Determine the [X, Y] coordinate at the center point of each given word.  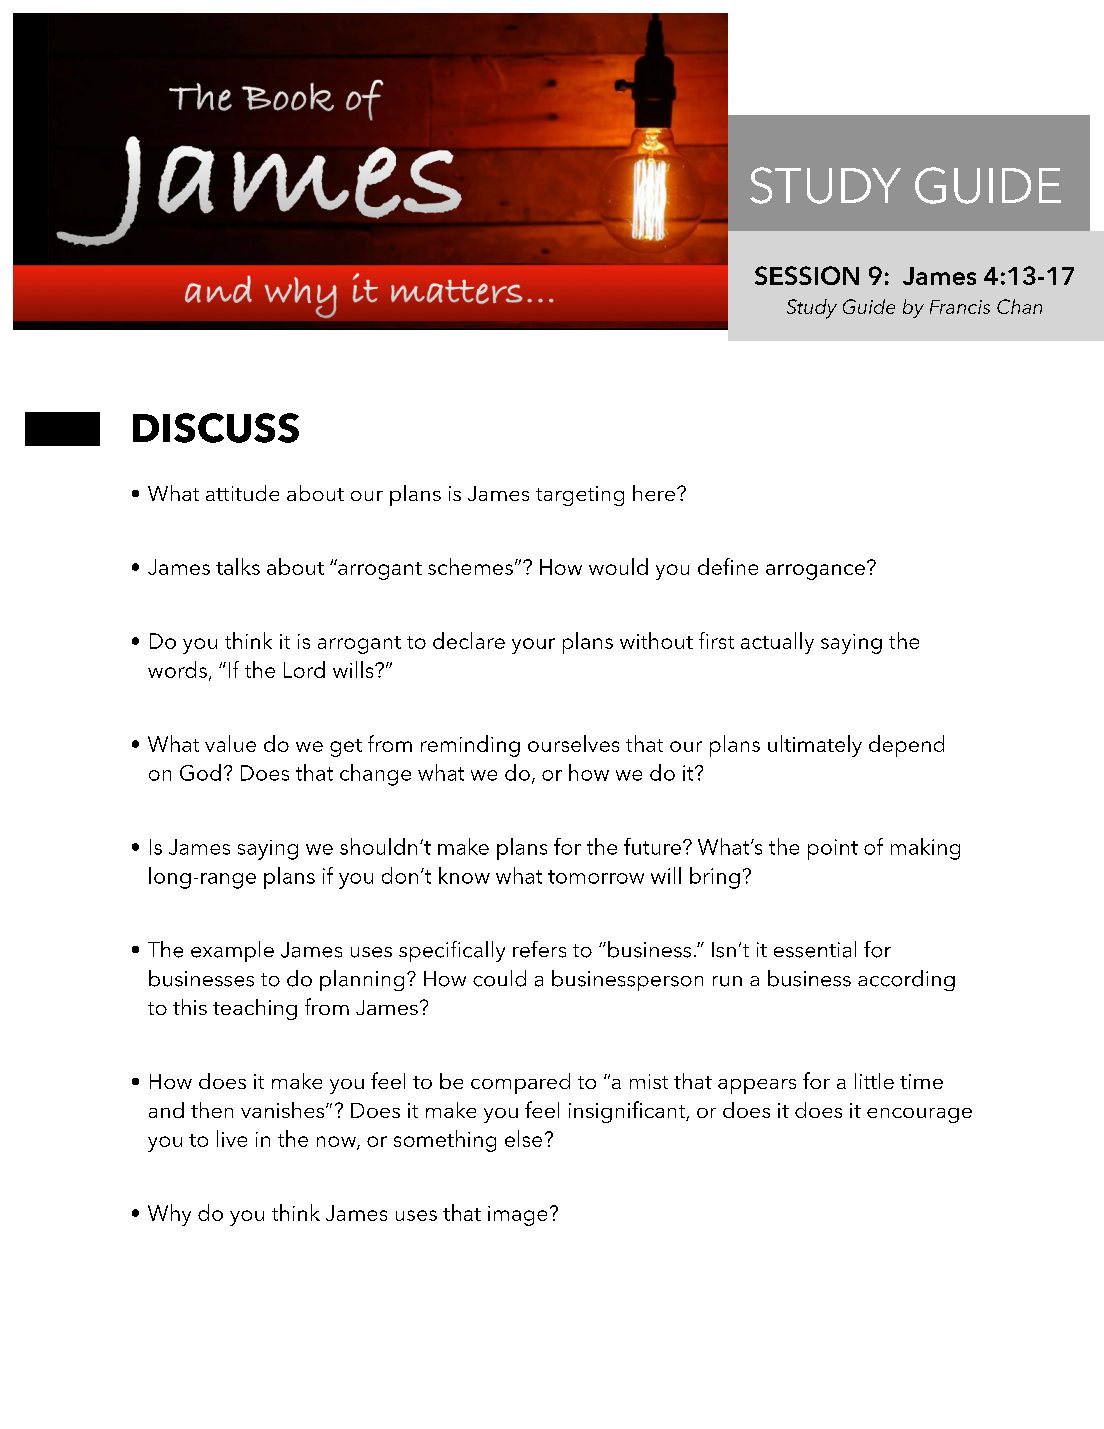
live [232, 1138]
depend [906, 746]
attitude [242, 493]
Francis [960, 307]
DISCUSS [216, 428]
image [517, 1216]
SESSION [807, 275]
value [230, 743]
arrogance [815, 572]
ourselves [573, 743]
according [906, 980]
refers [539, 949]
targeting [580, 496]
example [232, 951]
